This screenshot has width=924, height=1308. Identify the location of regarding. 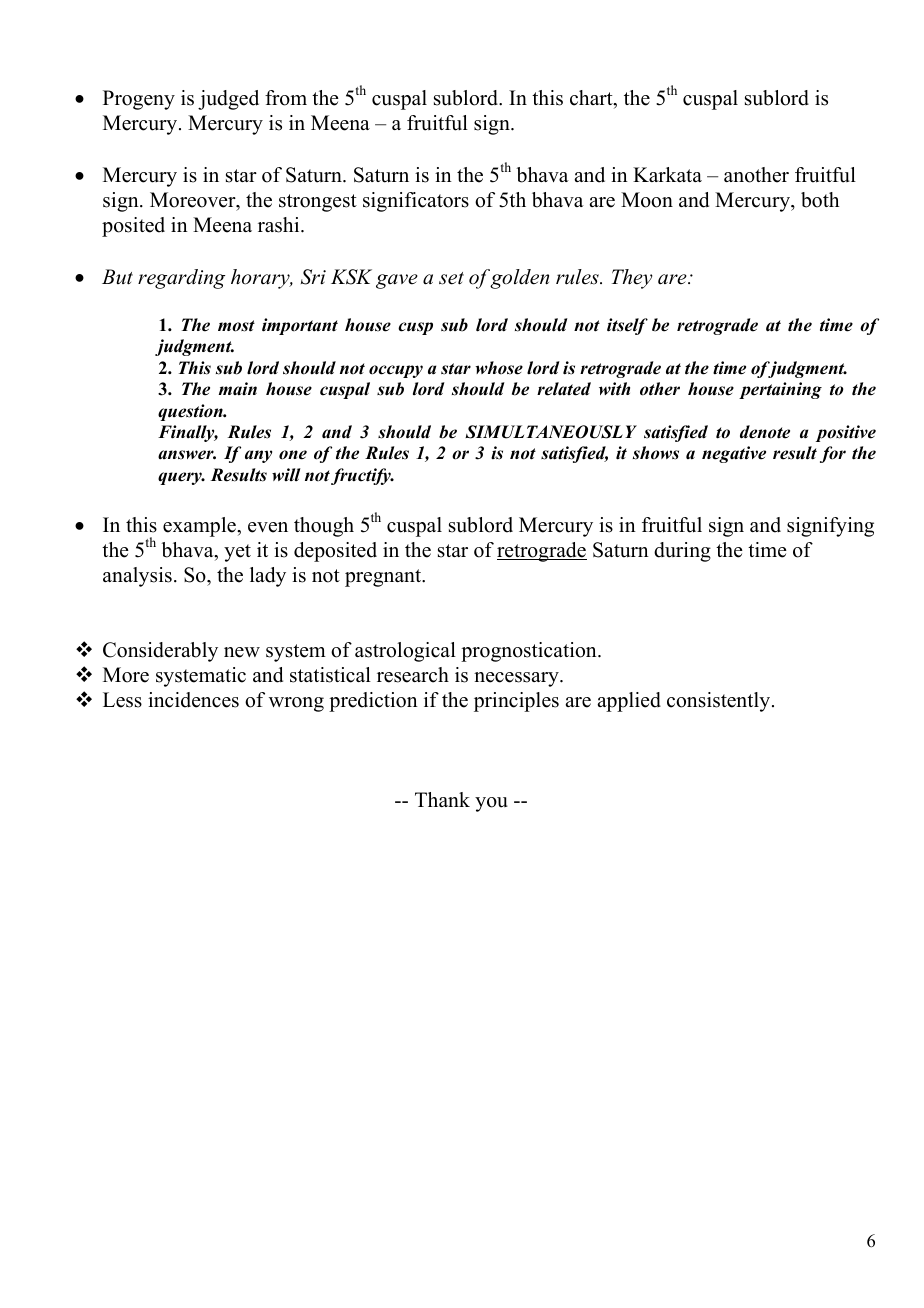
(181, 279).
